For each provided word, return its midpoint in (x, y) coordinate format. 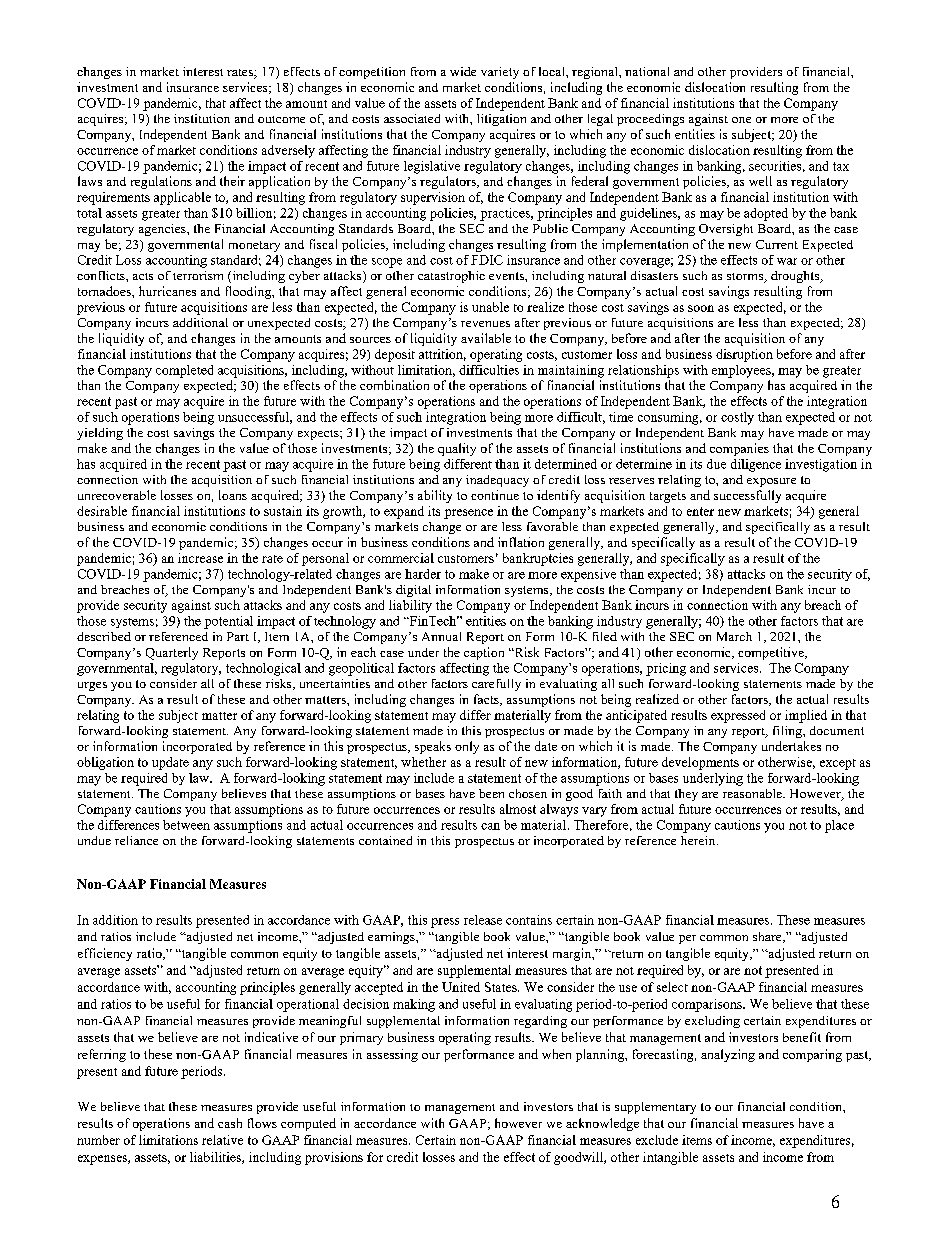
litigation (501, 120)
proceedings (650, 120)
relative (222, 1140)
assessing (392, 1055)
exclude (657, 1140)
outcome (281, 119)
